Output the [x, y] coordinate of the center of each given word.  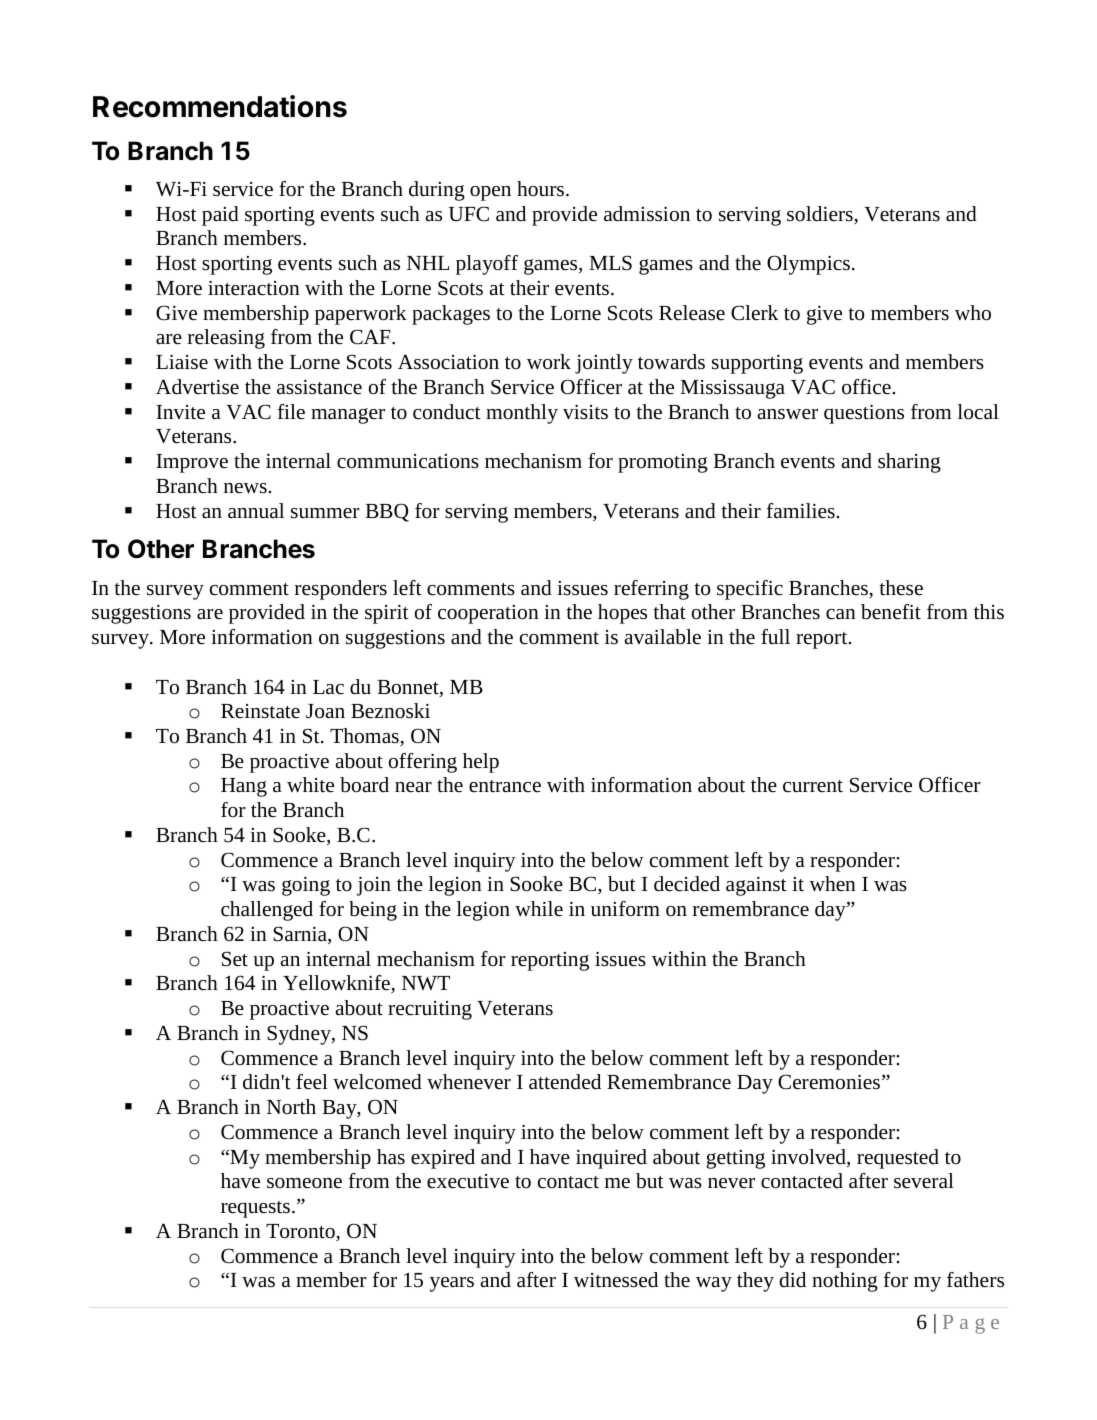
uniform [625, 909]
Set [235, 959]
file [291, 412]
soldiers [821, 215]
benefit [891, 612]
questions [864, 414]
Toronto [301, 1232]
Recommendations [220, 106]
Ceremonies [830, 1082]
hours [540, 189]
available [662, 637]
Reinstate [260, 711]
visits [585, 412]
